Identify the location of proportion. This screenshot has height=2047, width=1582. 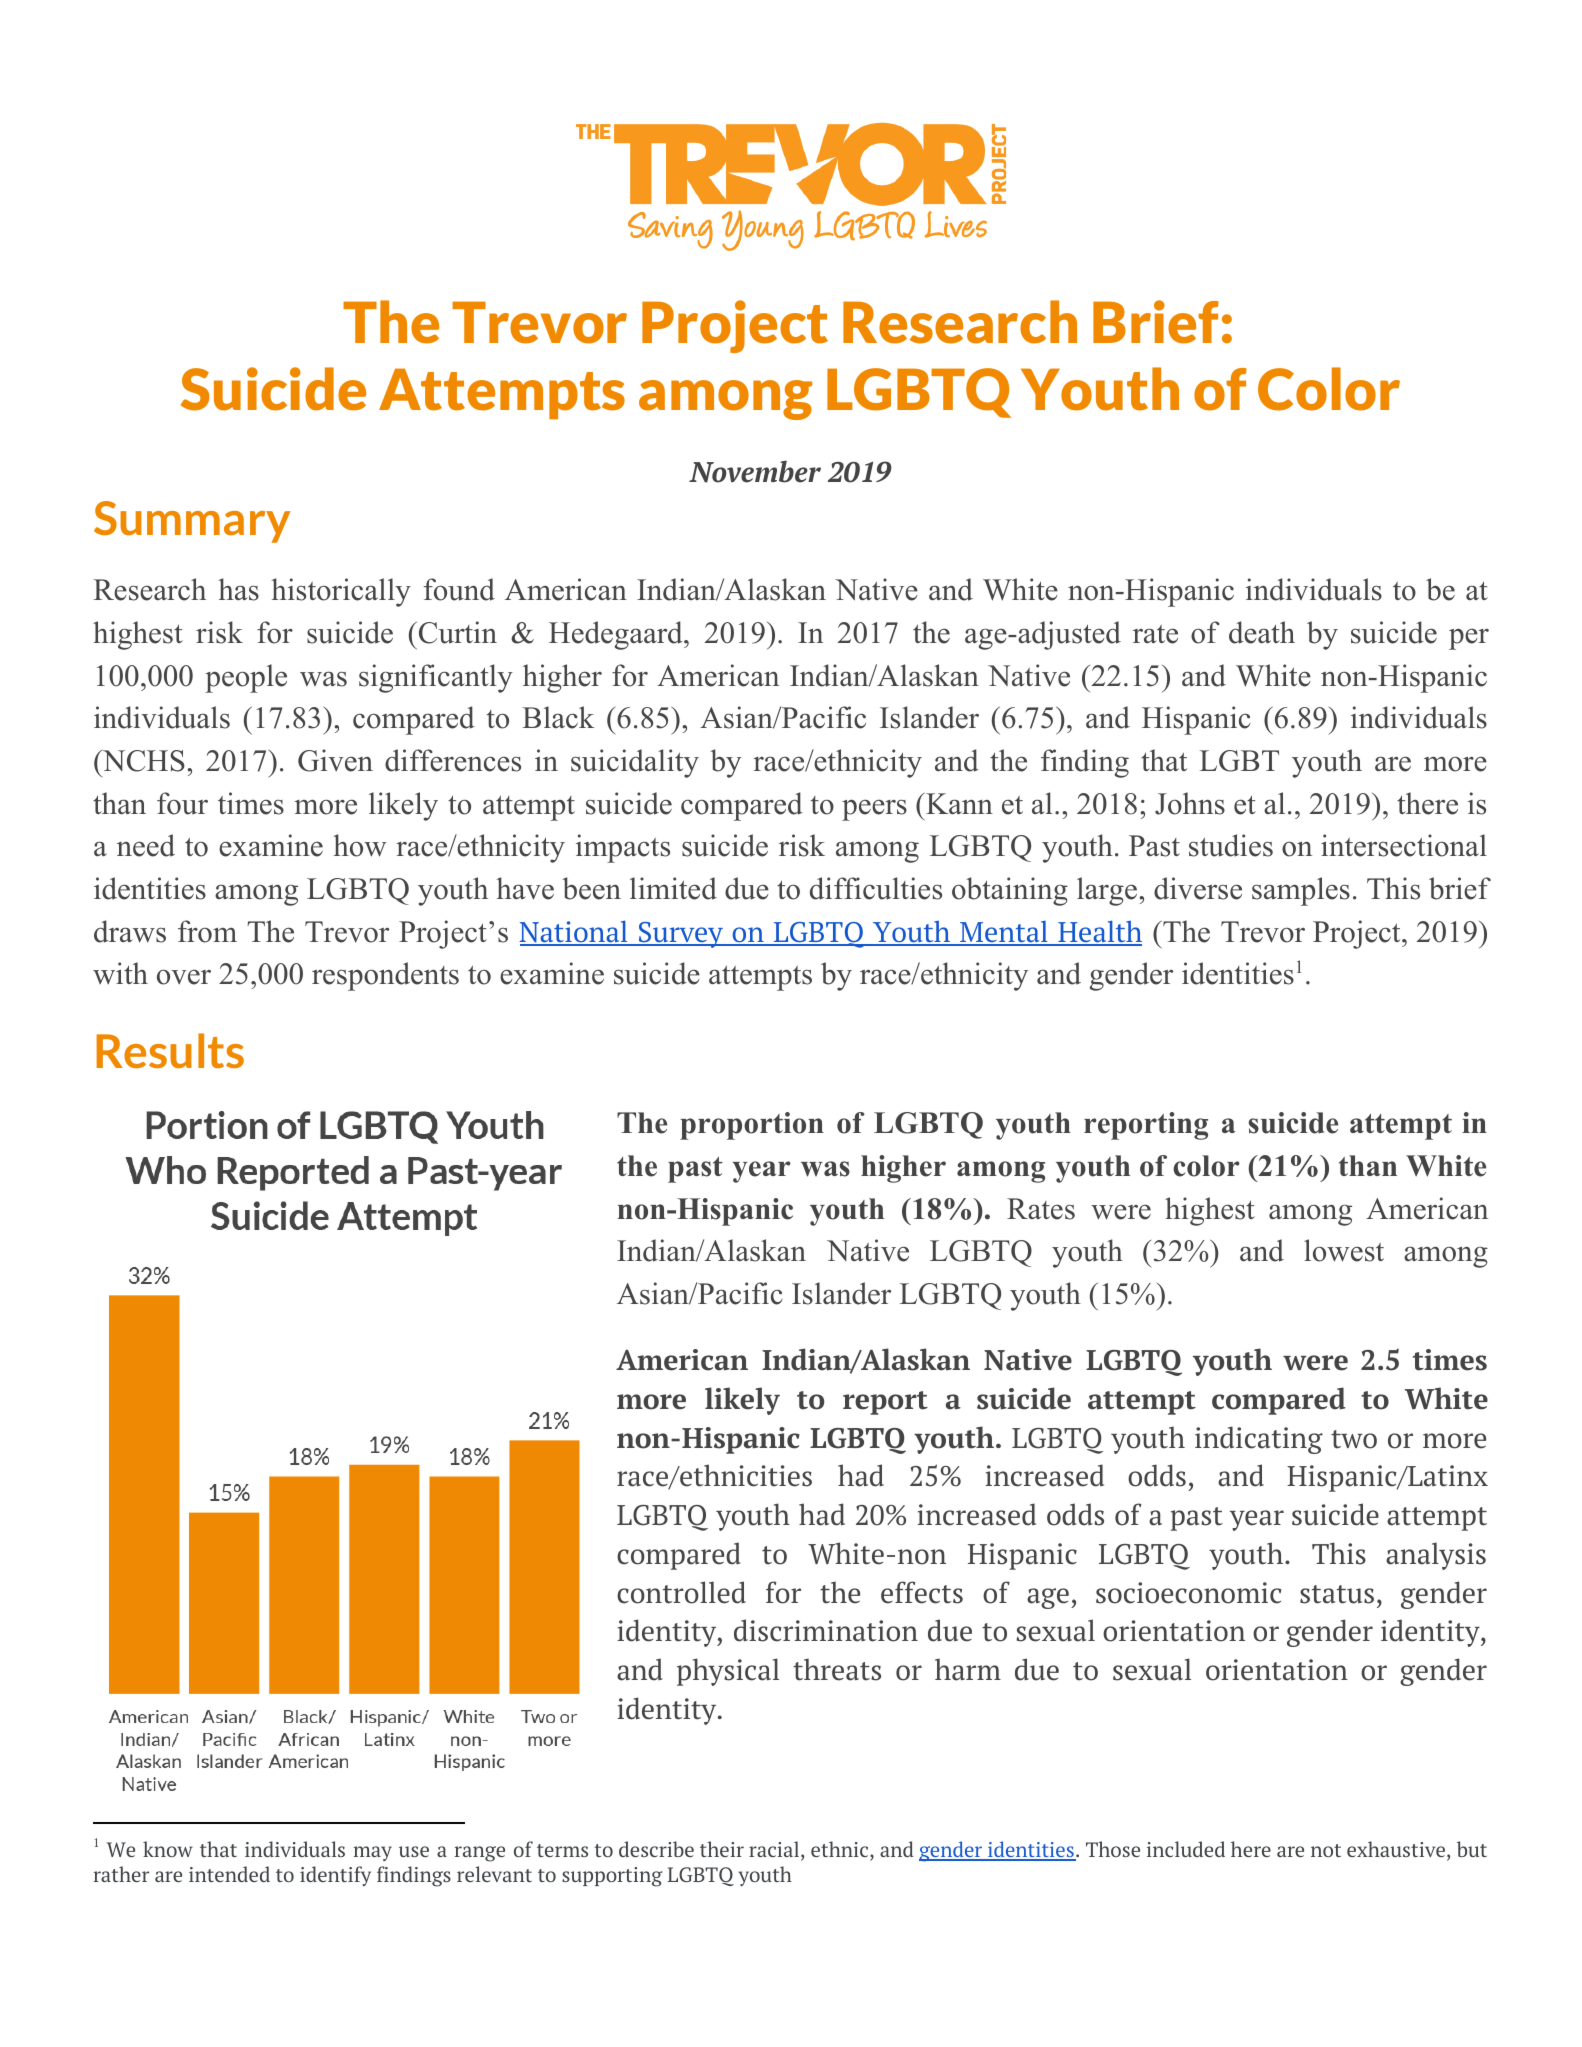
(752, 1126).
